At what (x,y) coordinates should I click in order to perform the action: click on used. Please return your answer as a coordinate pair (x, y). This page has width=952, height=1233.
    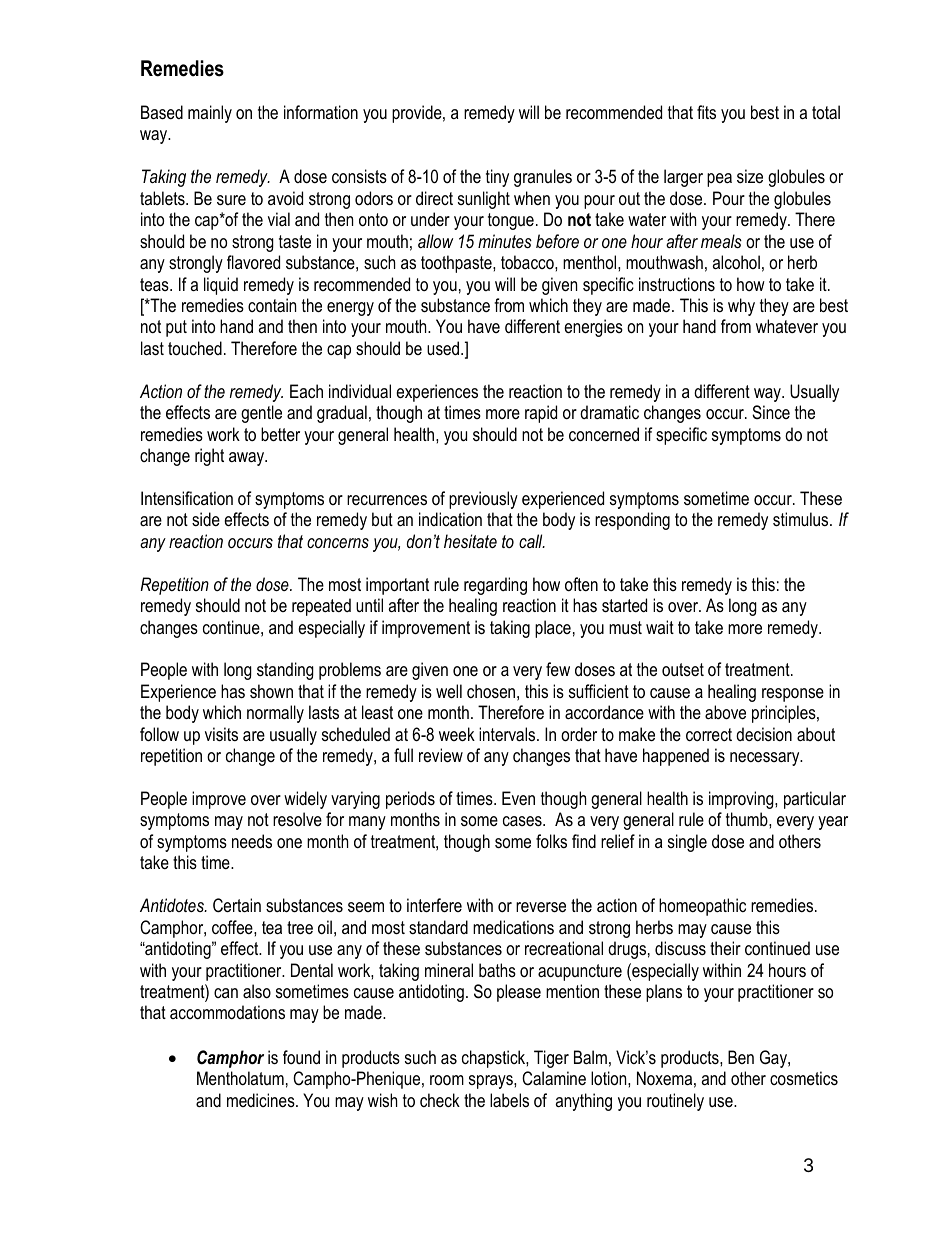
    Looking at the image, I should click on (443, 348).
